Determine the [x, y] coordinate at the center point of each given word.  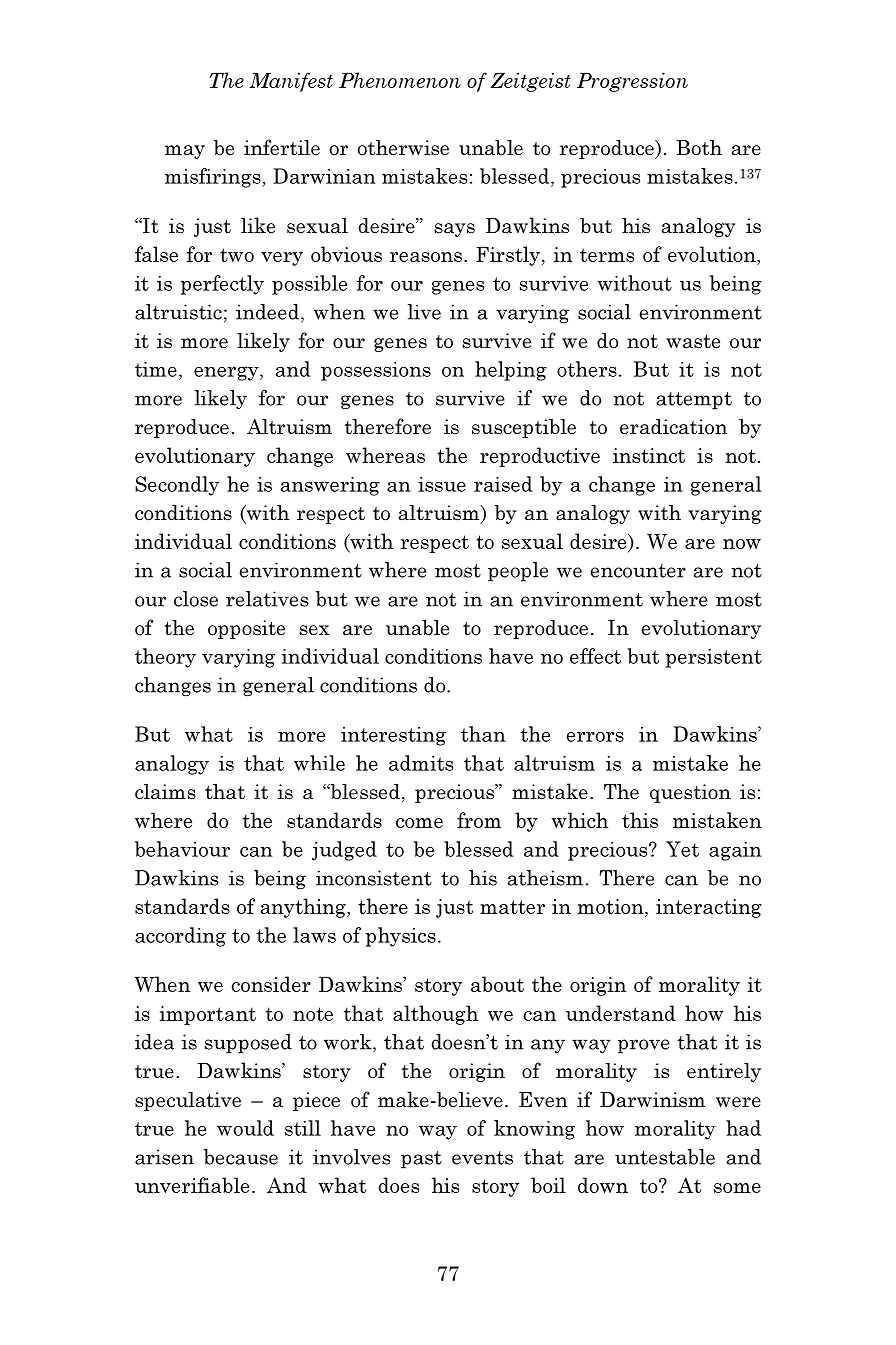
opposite [246, 629]
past [421, 1160]
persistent [714, 658]
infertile [282, 147]
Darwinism [652, 1100]
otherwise [403, 148]
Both [699, 148]
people [518, 572]
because [241, 1157]
